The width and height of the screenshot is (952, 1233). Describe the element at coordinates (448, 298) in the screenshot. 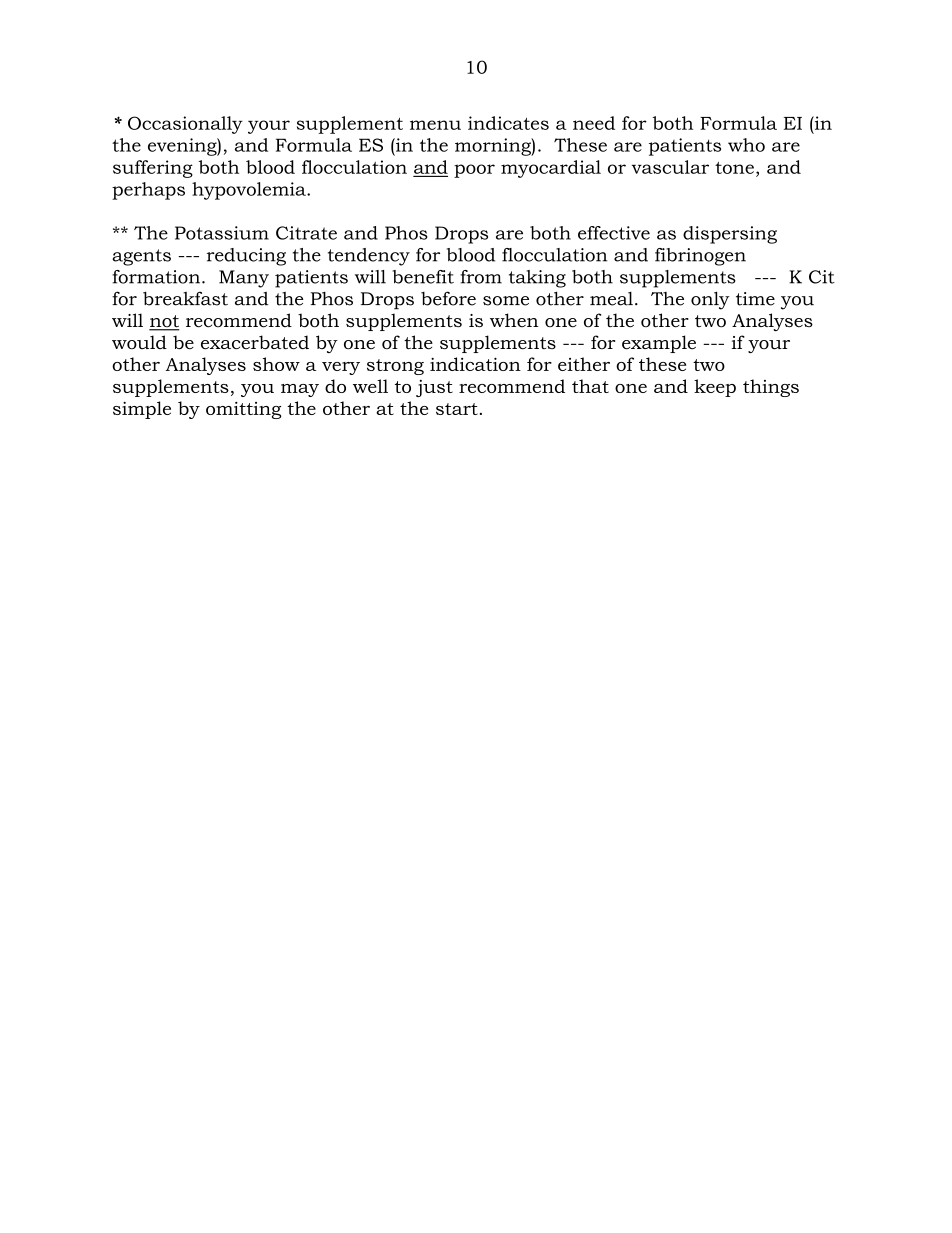

I see `before` at that location.
